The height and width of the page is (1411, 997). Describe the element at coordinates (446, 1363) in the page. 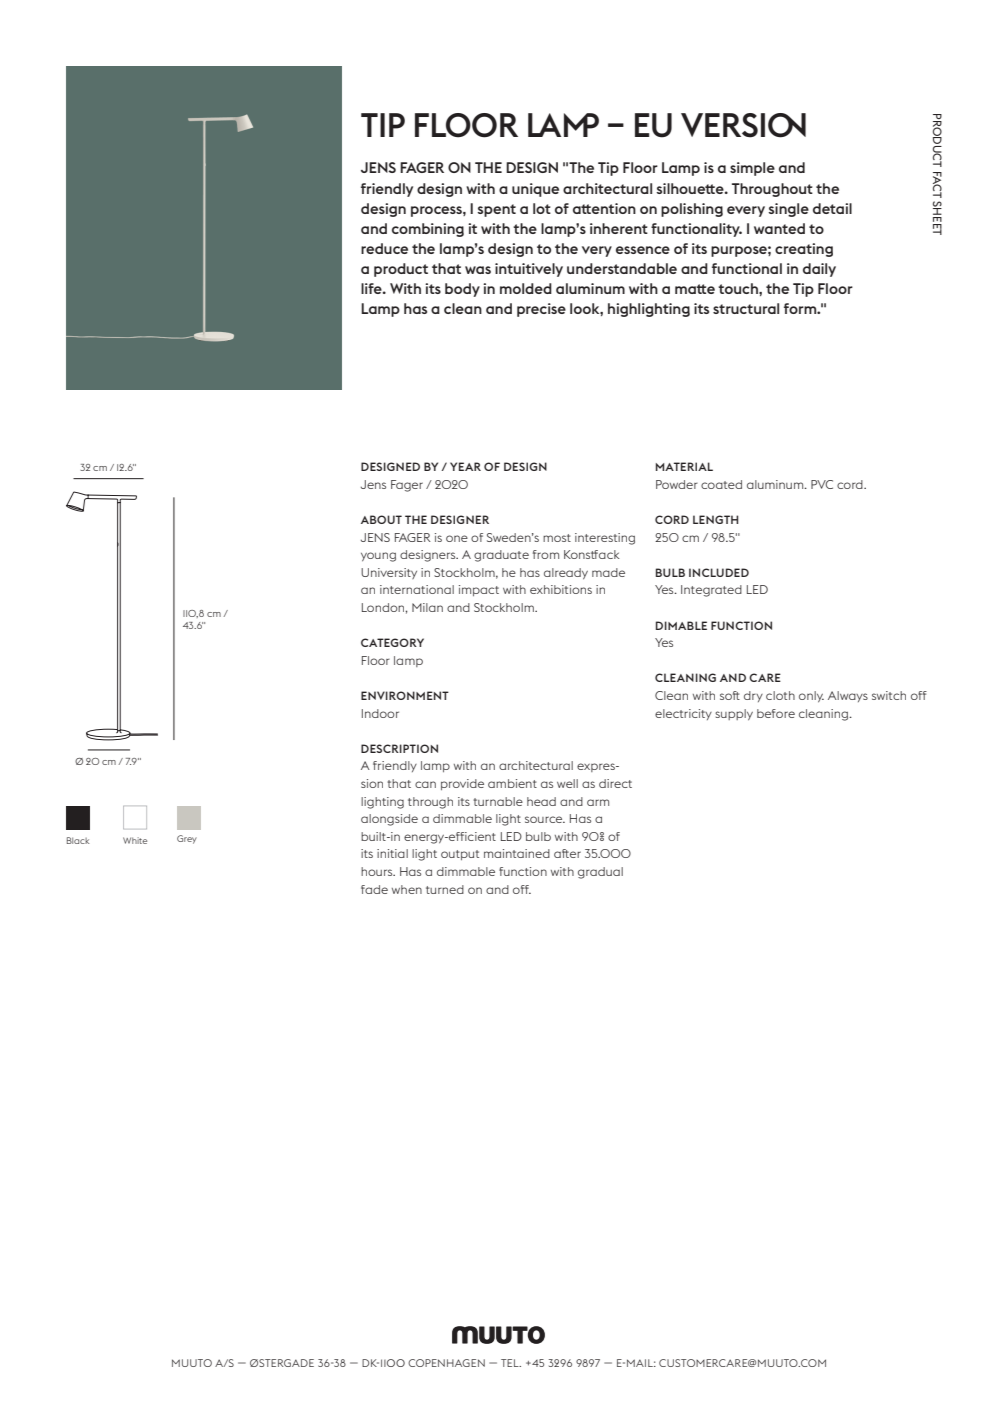

I see `COPENHAGEN` at that location.
